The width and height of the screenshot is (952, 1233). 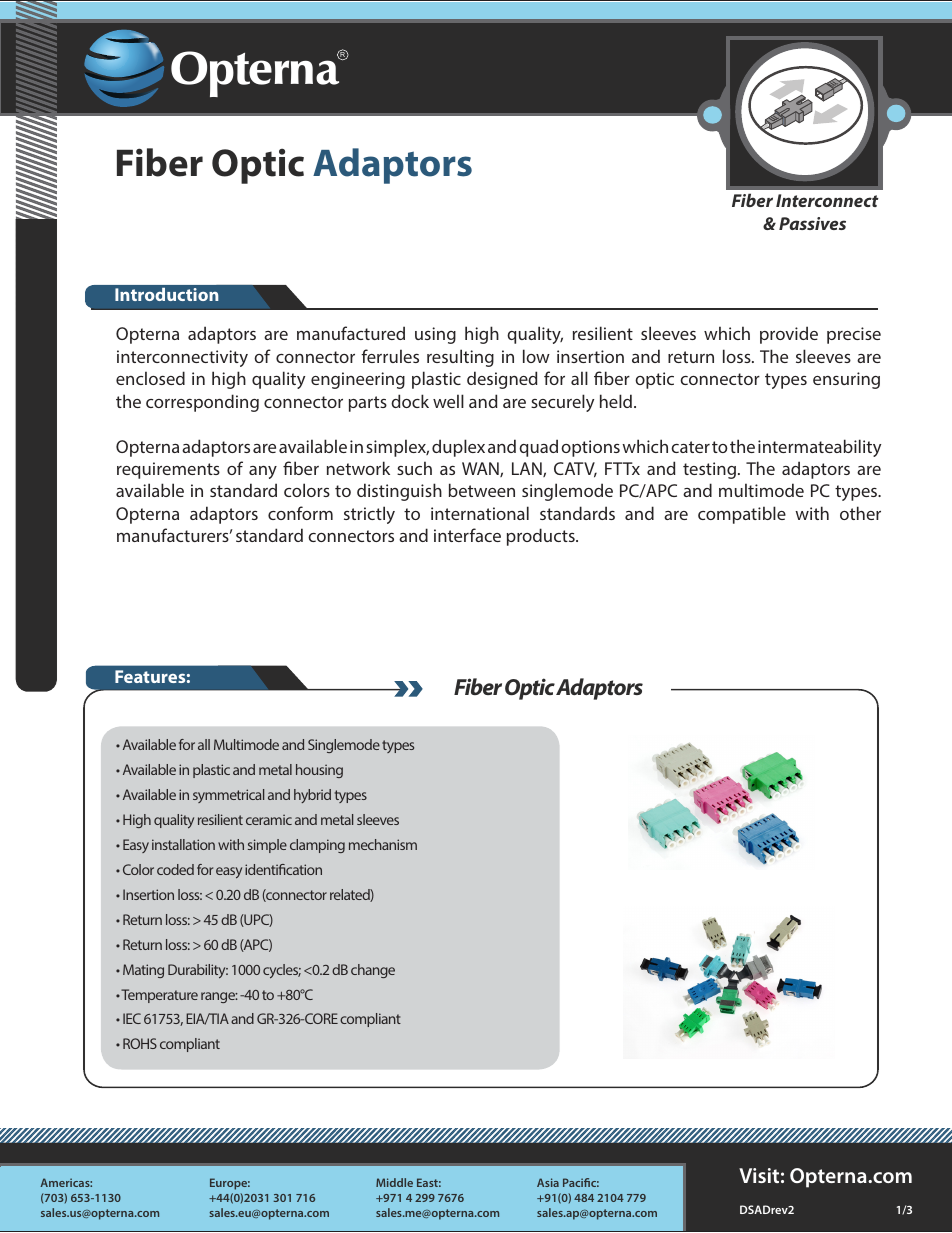 I want to click on low, so click(x=536, y=356).
